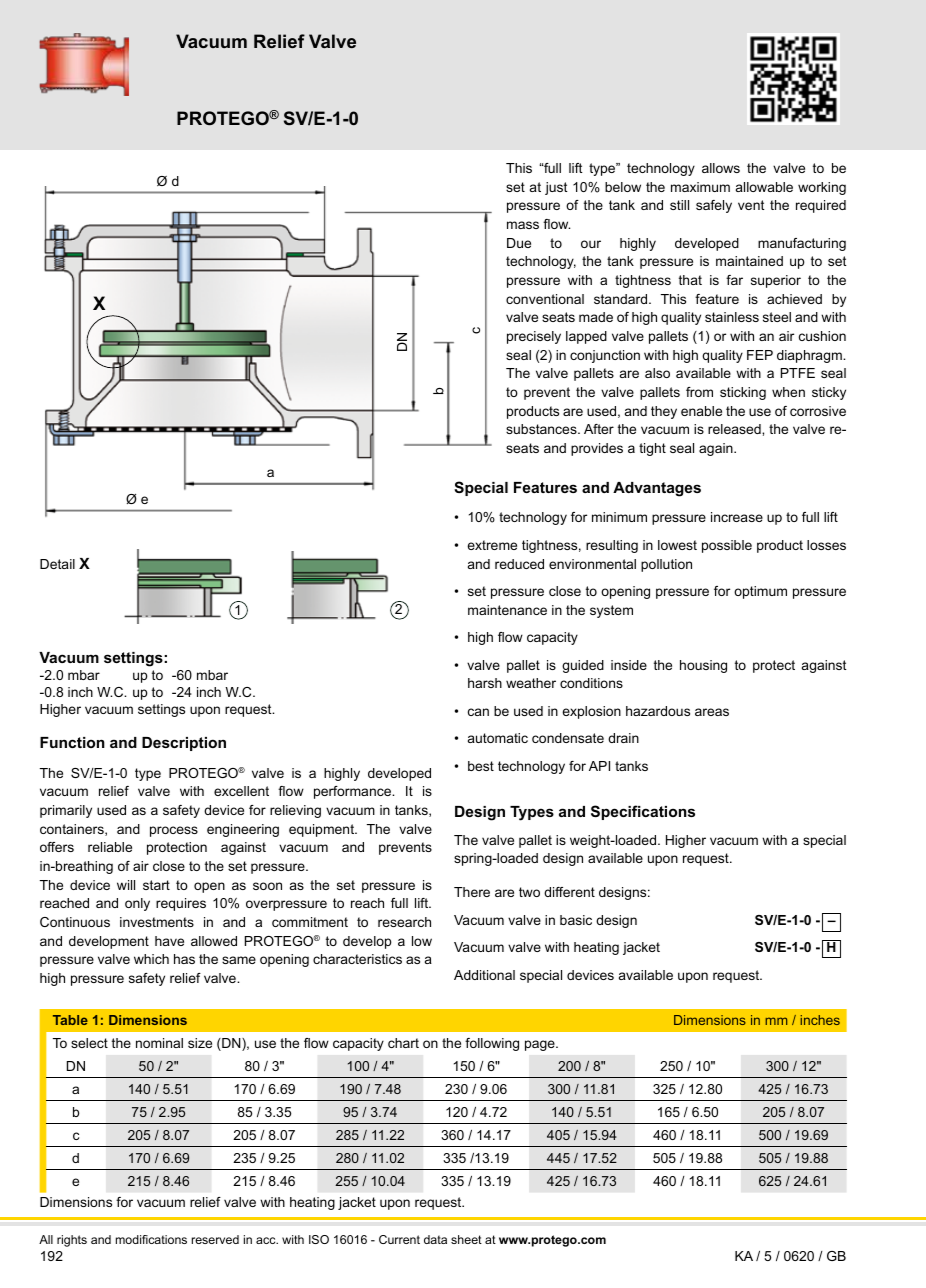 This document has height=1288, width=926. What do you see at coordinates (156, 885) in the document?
I see `start` at bounding box center [156, 885].
